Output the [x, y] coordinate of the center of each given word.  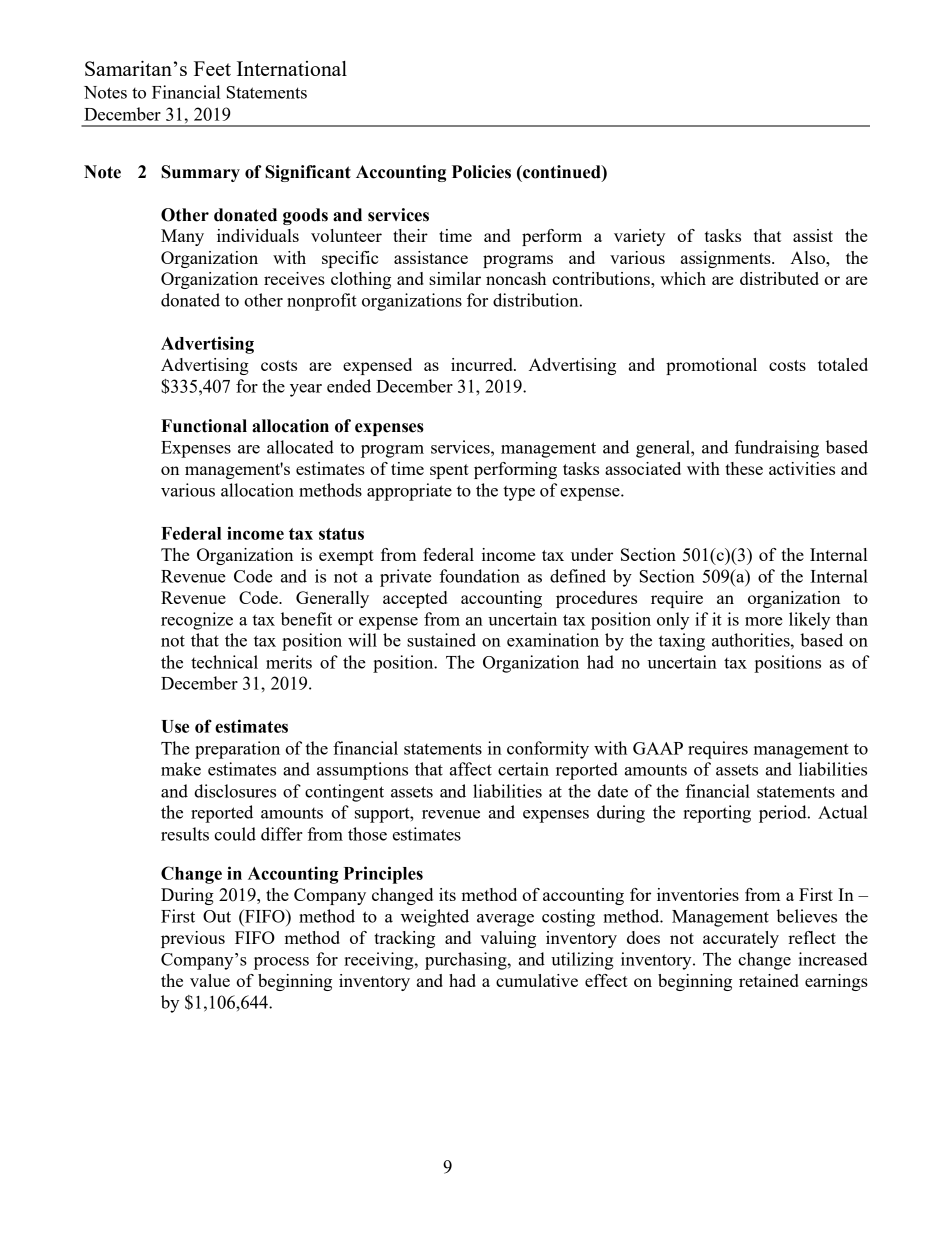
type [519, 493]
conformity [548, 750]
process [281, 963]
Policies [481, 172]
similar [455, 278]
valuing [508, 939]
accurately [741, 939]
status [341, 534]
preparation [237, 750]
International [292, 68]
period [784, 814]
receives [294, 278]
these [744, 468]
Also [808, 257]
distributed [779, 278]
